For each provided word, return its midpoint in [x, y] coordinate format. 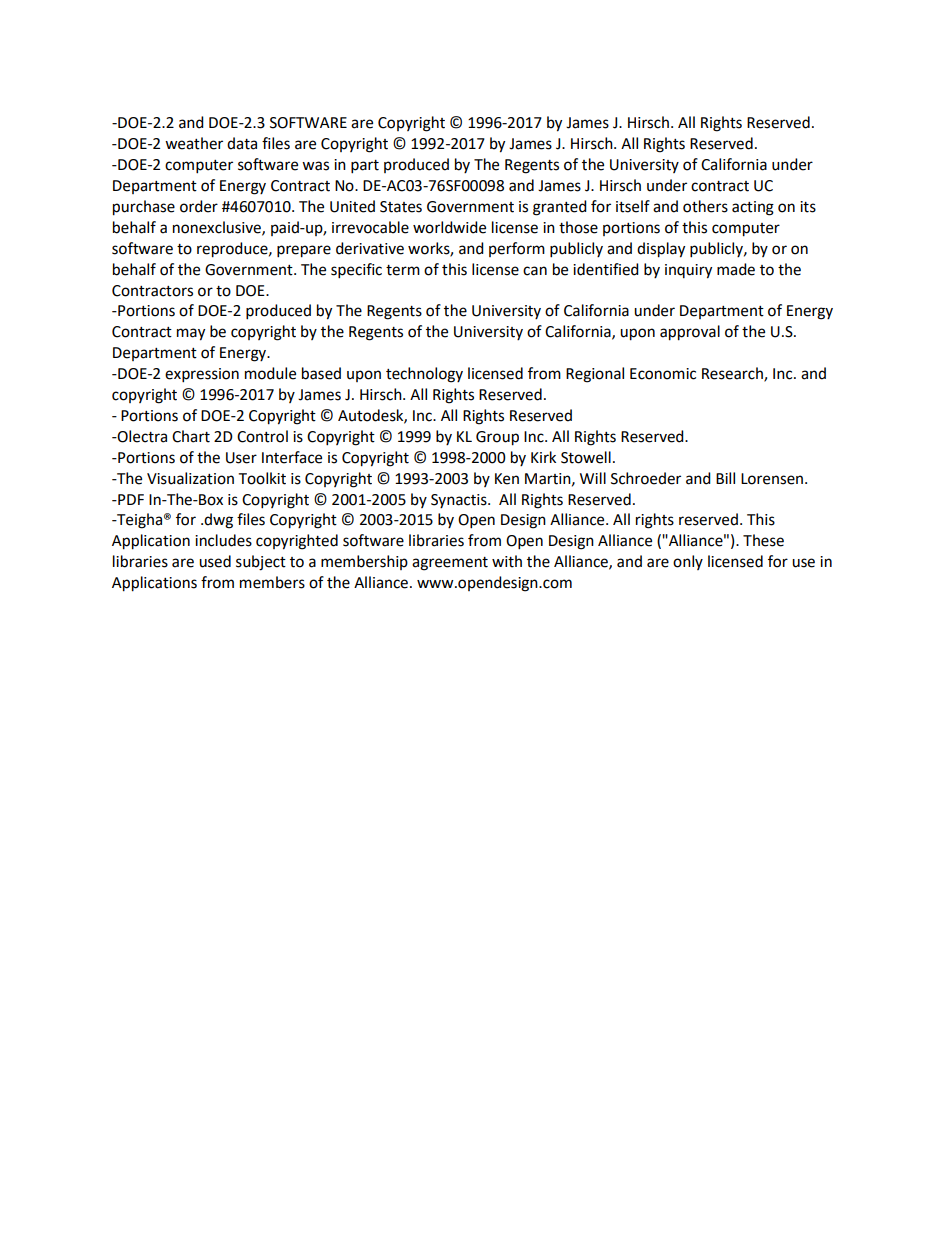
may [191, 334]
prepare [304, 251]
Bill [725, 478]
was [315, 166]
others [705, 206]
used [215, 561]
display [661, 250]
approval [690, 333]
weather [194, 143]
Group [497, 438]
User [241, 458]
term [403, 270]
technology [424, 375]
